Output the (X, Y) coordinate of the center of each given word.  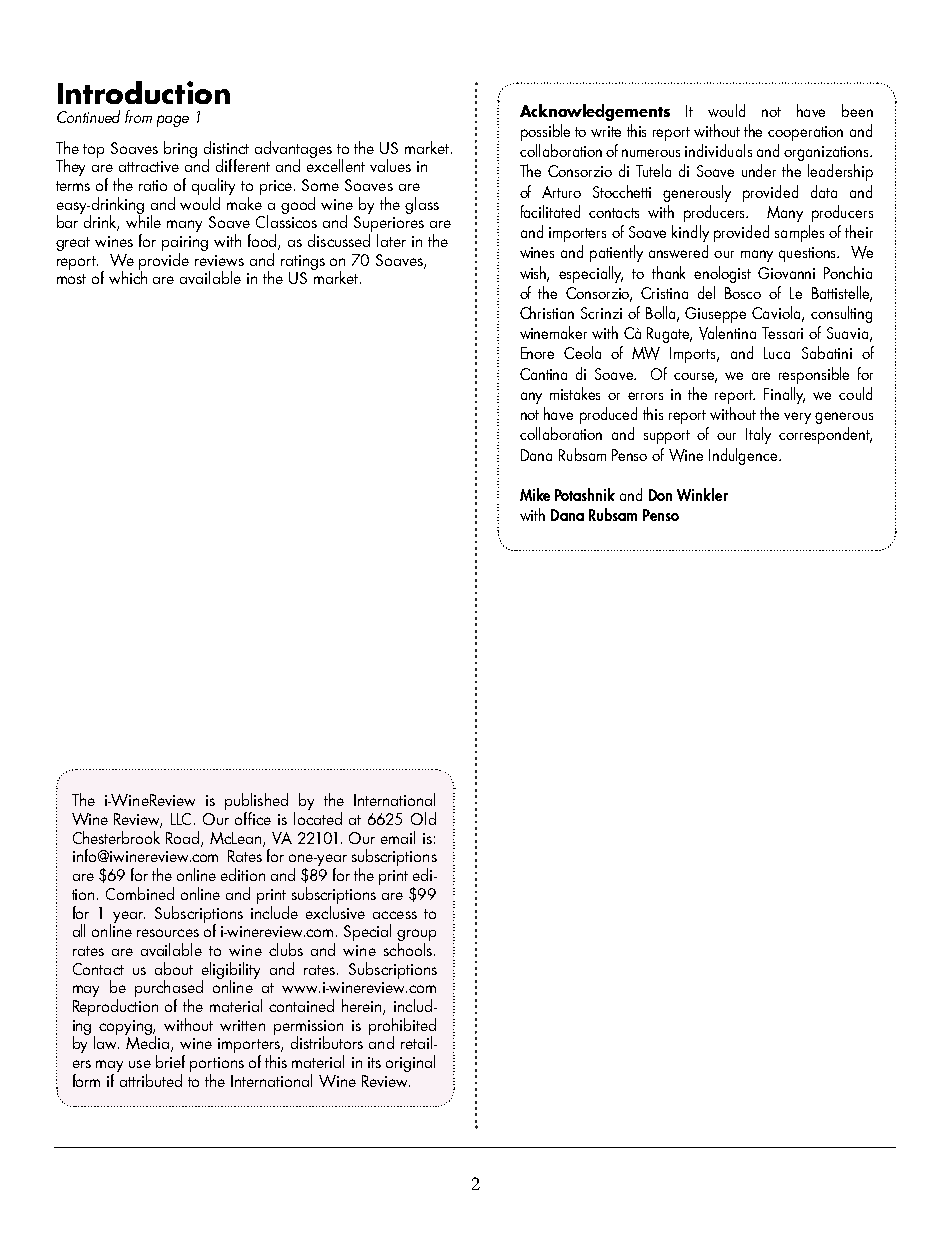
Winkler (702, 494)
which (128, 276)
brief (170, 1061)
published (256, 803)
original (410, 1063)
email (398, 837)
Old (423, 818)
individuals (718, 150)
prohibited (402, 1027)
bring (180, 149)
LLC (181, 819)
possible (545, 132)
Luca (777, 353)
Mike (535, 494)
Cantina (543, 374)
